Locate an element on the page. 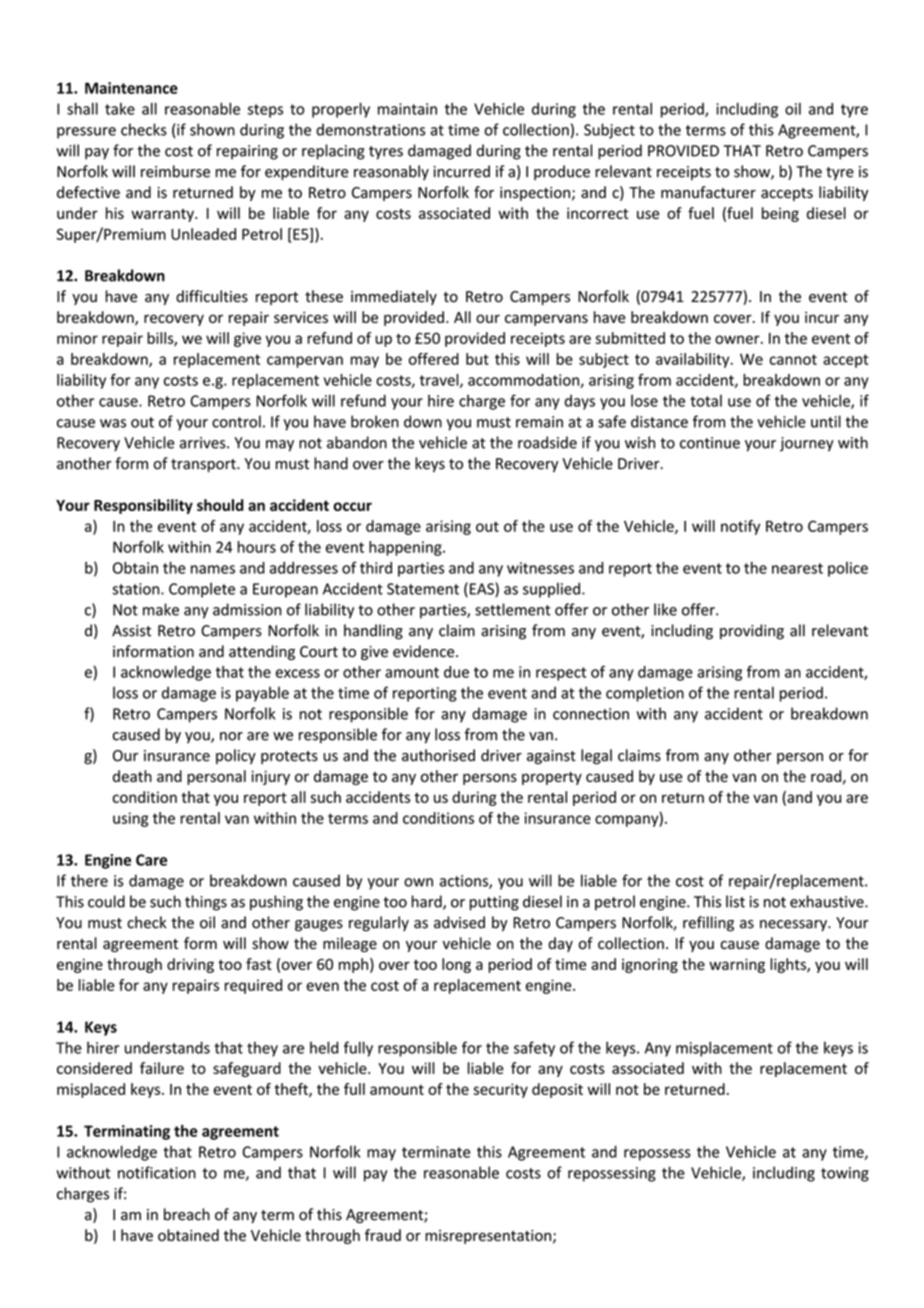  list is located at coordinates (735, 901).
